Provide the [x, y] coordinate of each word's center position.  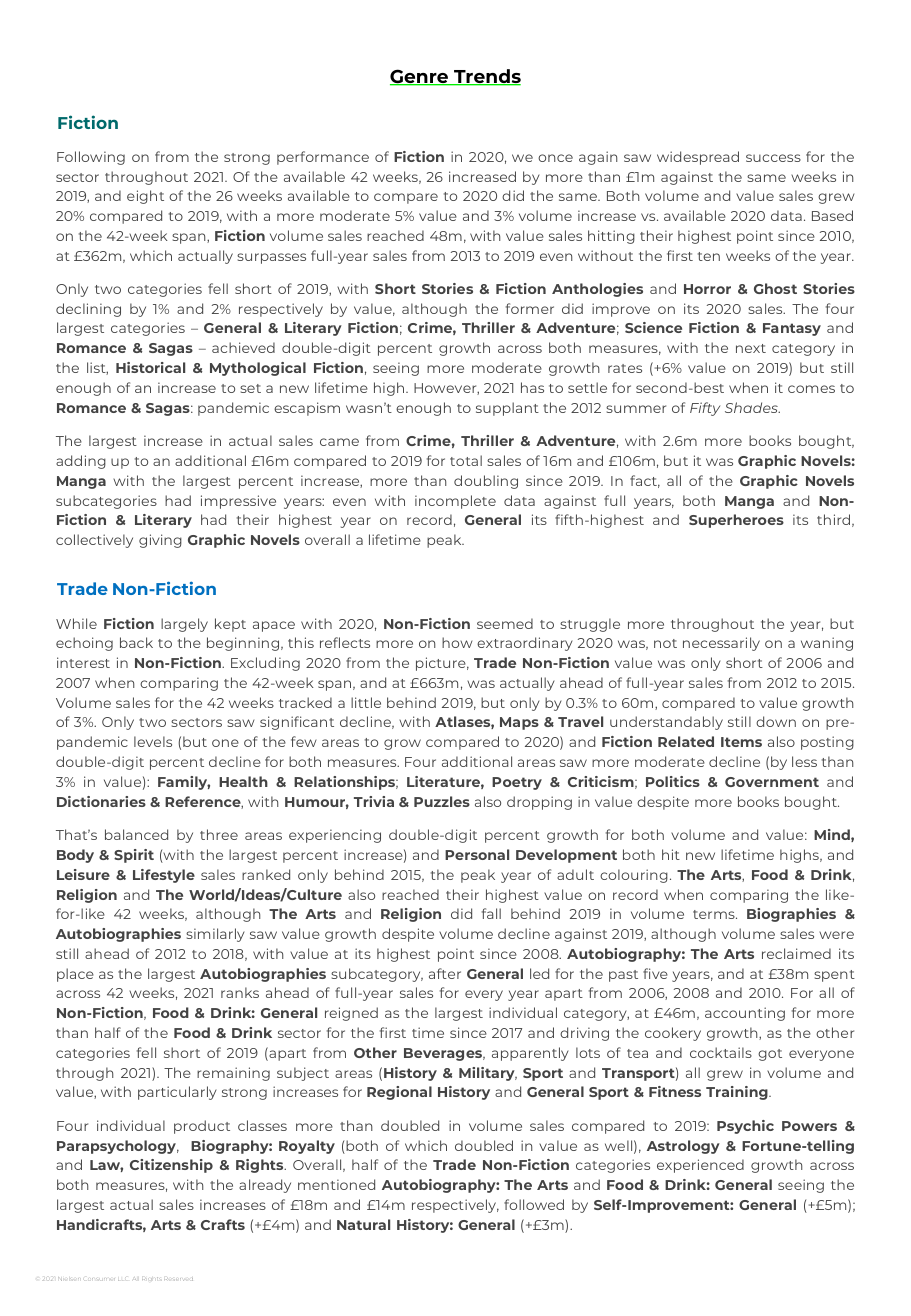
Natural [363, 1224]
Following [91, 158]
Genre [420, 77]
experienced [700, 1166]
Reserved [178, 1279]
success [773, 158]
